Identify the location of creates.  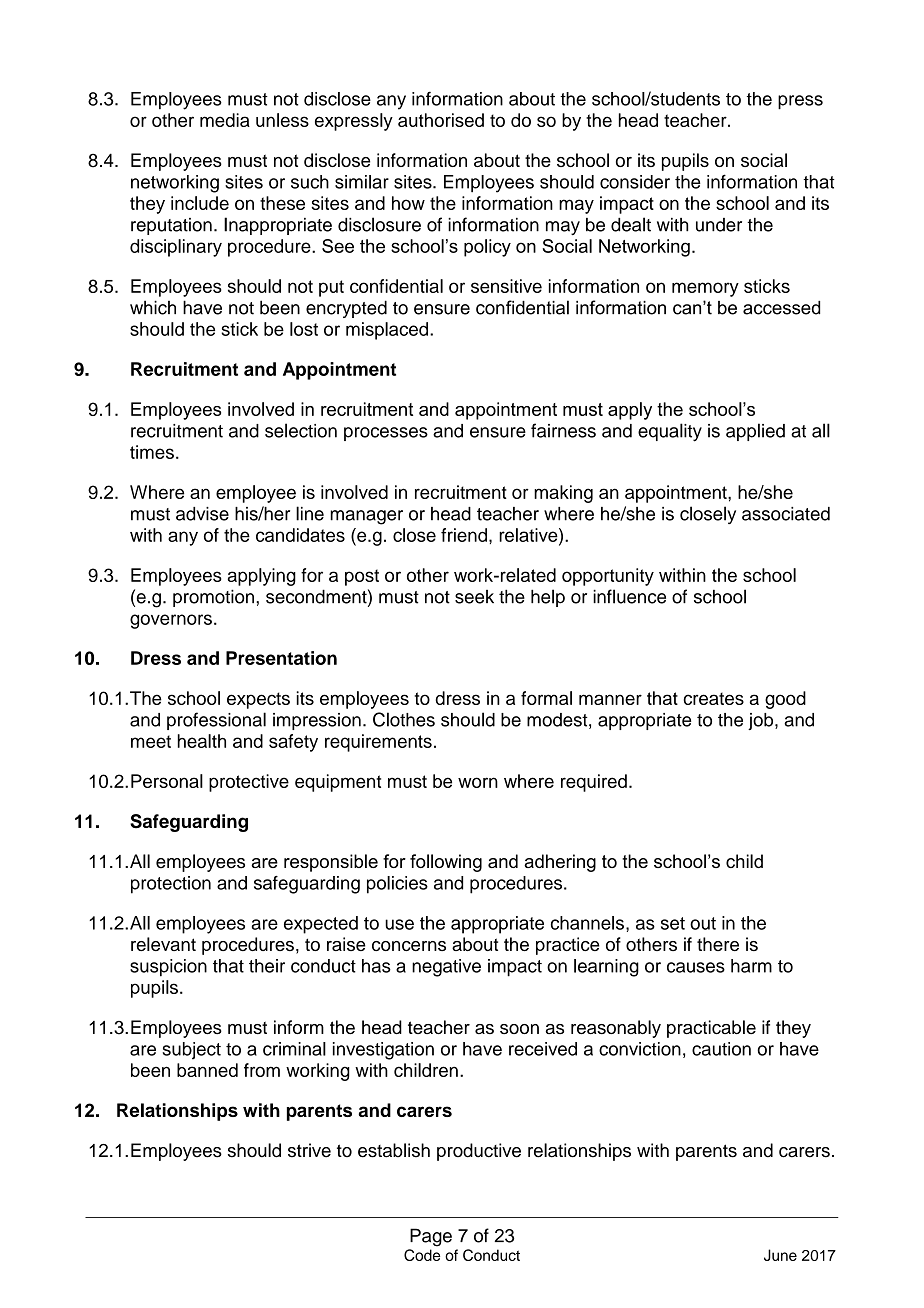
(713, 698).
